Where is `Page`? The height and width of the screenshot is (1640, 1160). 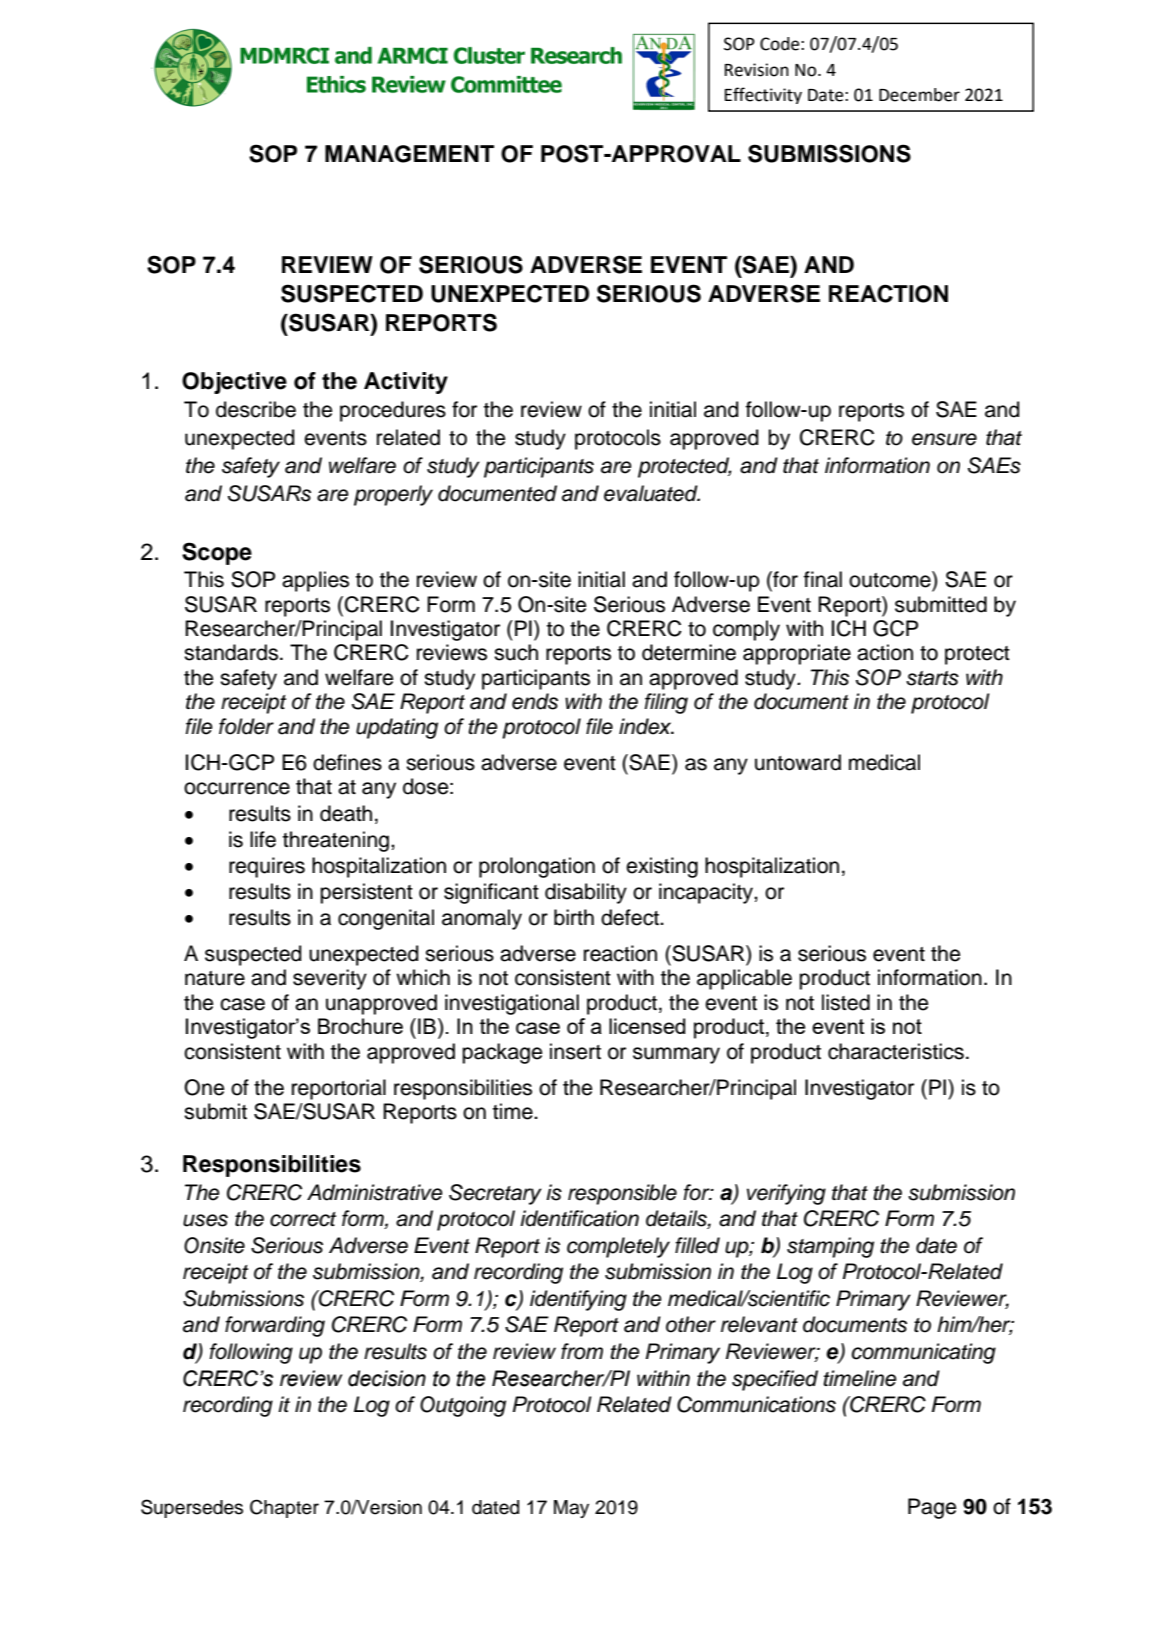 Page is located at coordinates (932, 1508).
